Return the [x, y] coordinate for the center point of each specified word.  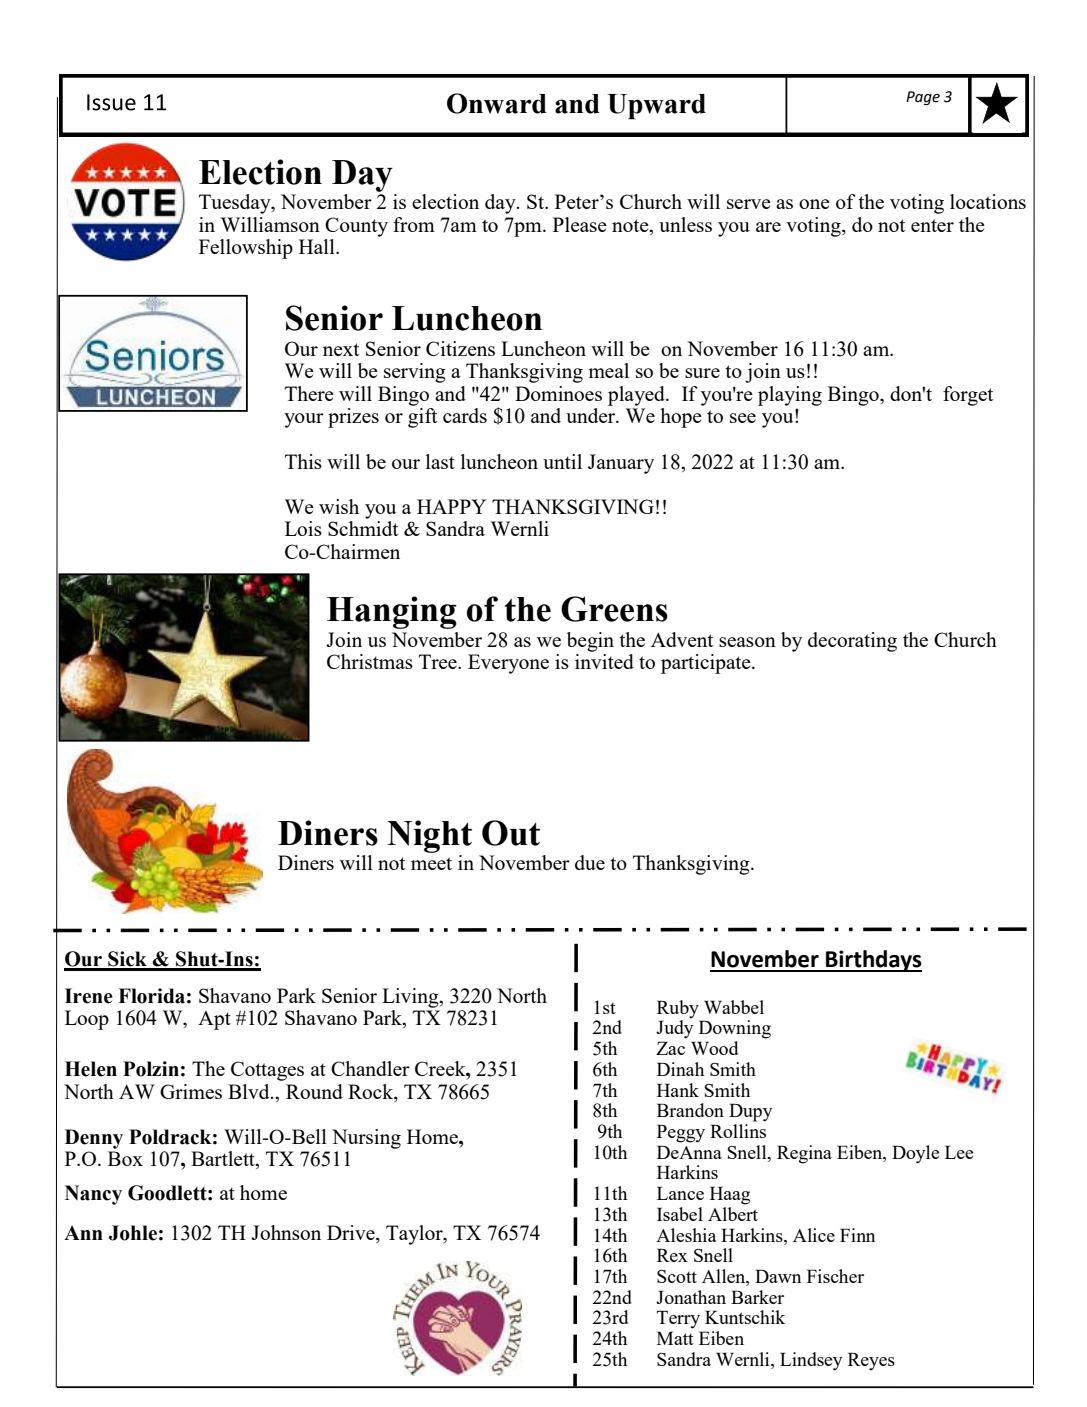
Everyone [508, 664]
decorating [852, 642]
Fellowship [246, 249]
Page [923, 98]
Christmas [370, 661]
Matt [675, 1338]
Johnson [286, 1232]
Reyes [871, 1361]
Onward [497, 103]
